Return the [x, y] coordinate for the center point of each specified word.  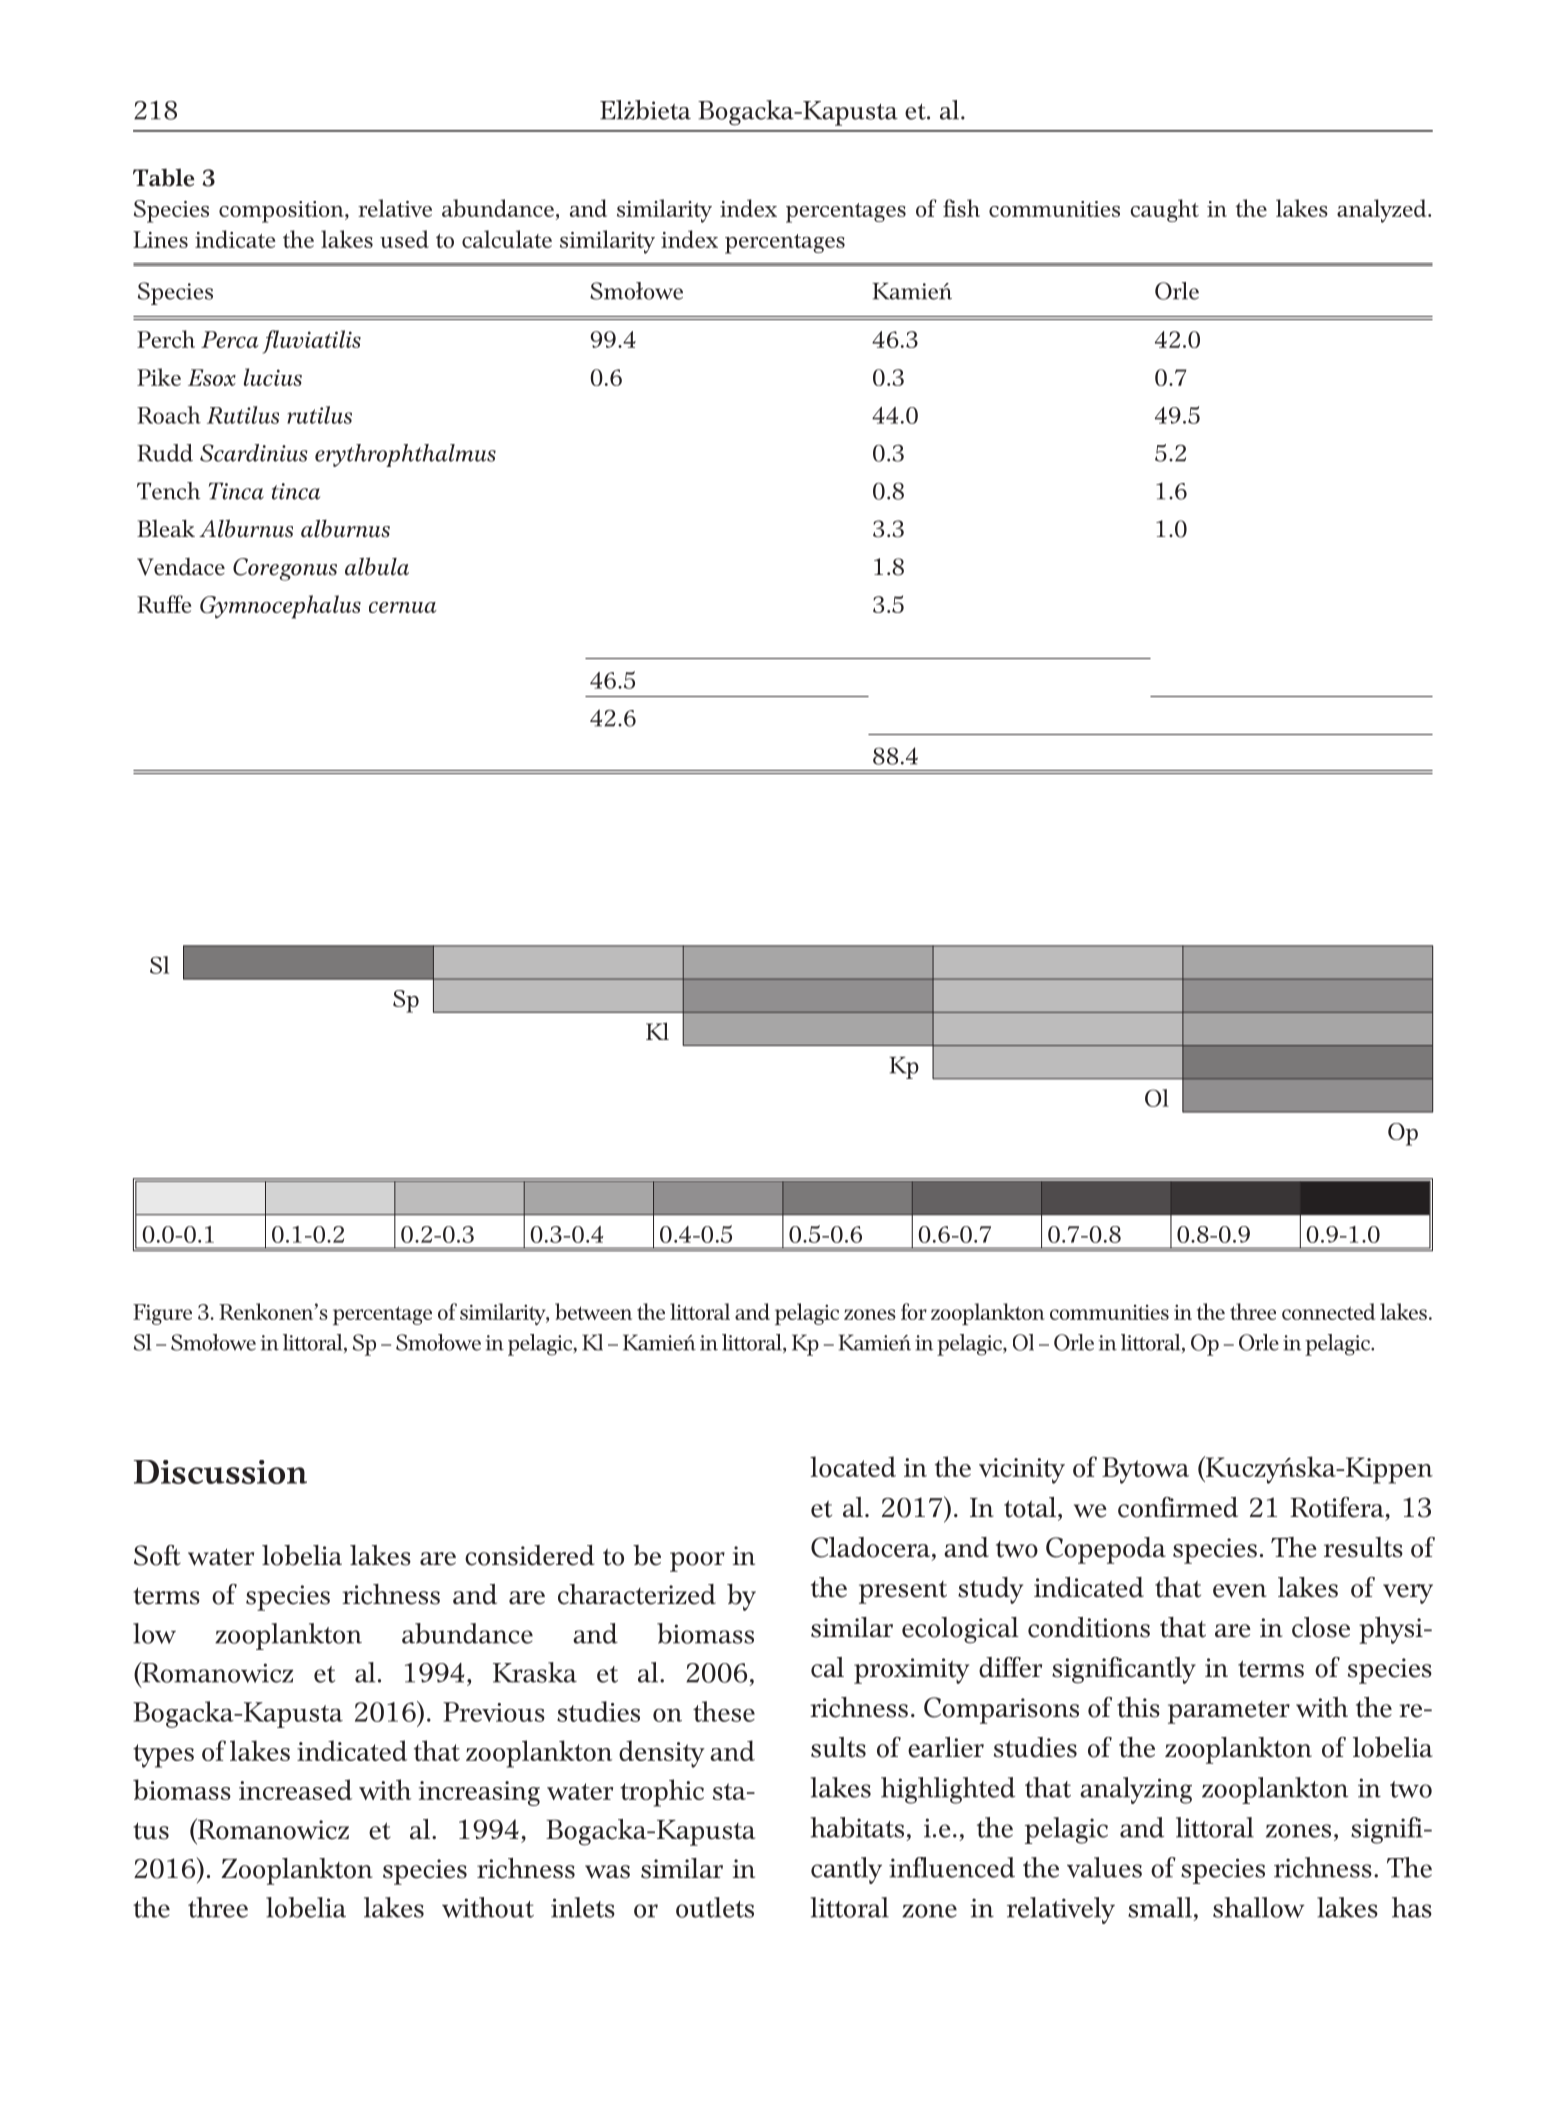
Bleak [166, 529]
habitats [857, 1827]
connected [1328, 1311]
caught [1164, 210]
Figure [162, 1314]
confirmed [1178, 1507]
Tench [169, 491]
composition [282, 212]
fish [961, 208]
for [914, 1311]
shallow [1259, 1907]
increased [295, 1789]
